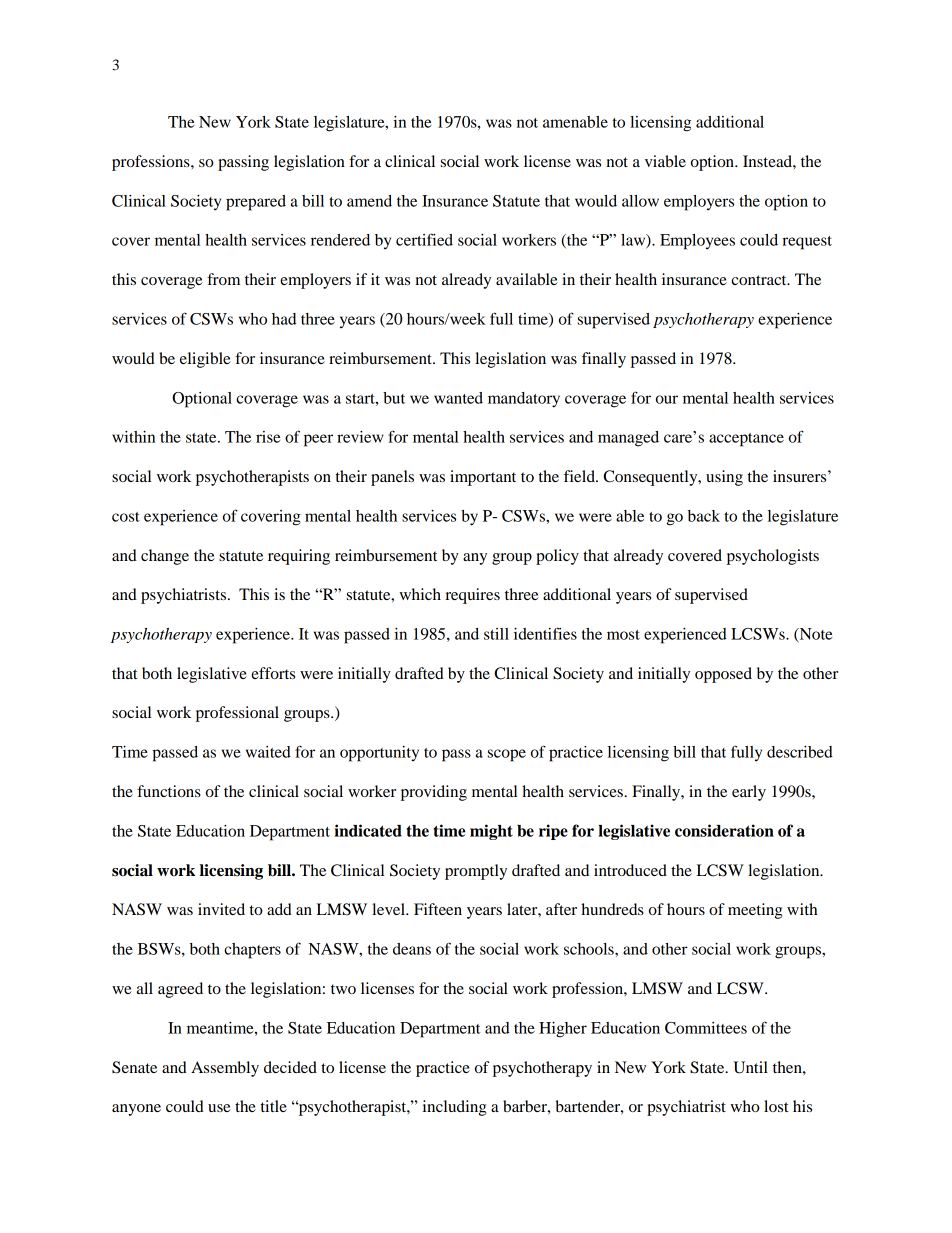 Image resolution: width=952 pixels, height=1233 pixels. What do you see at coordinates (225, 1069) in the screenshot?
I see `Assembly` at bounding box center [225, 1069].
